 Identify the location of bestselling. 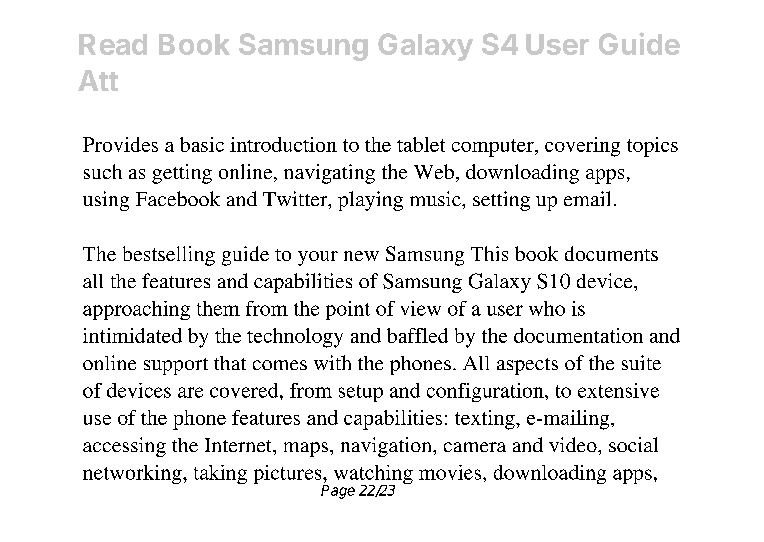
(169, 256).
